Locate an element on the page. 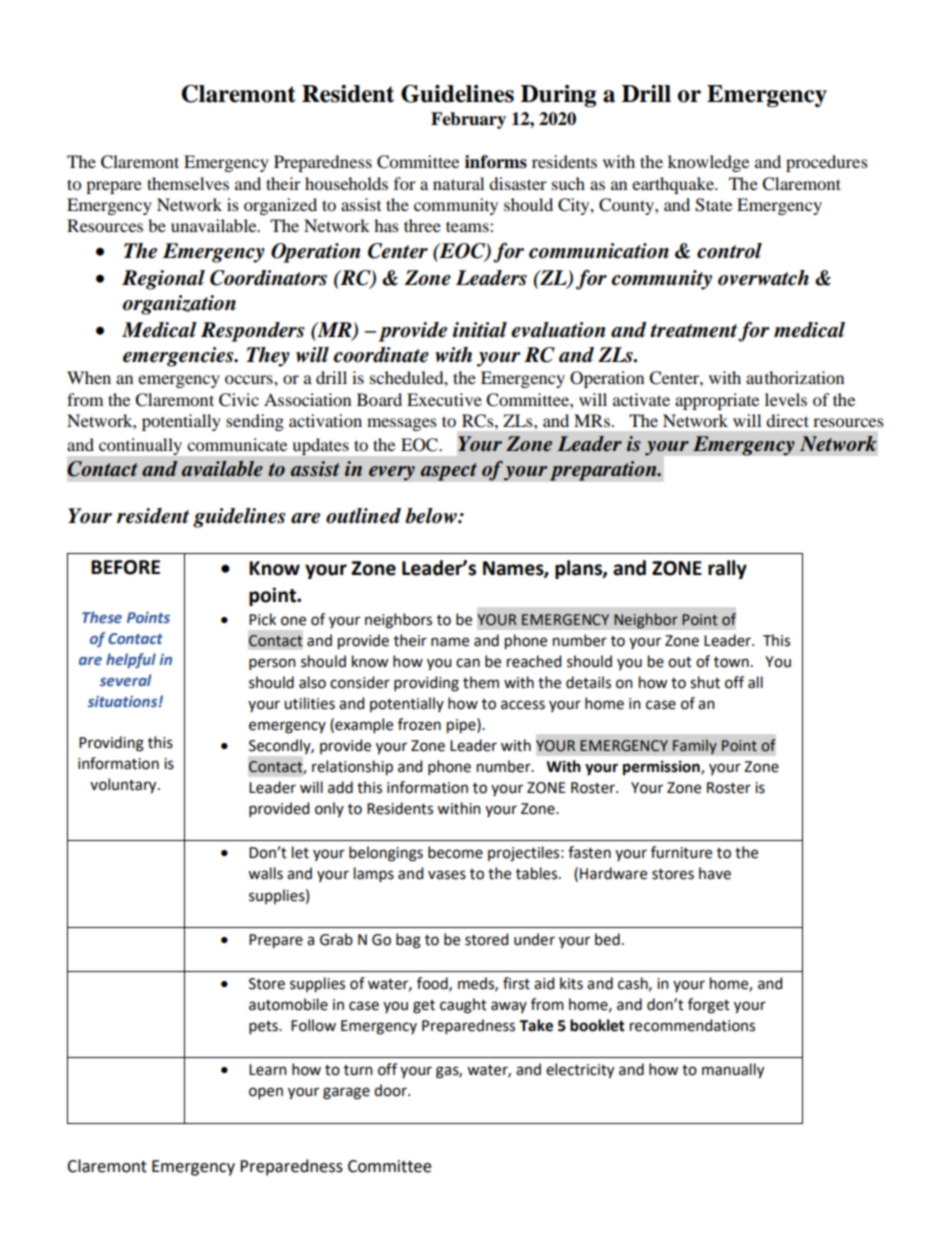  procedures is located at coordinates (827, 163).
